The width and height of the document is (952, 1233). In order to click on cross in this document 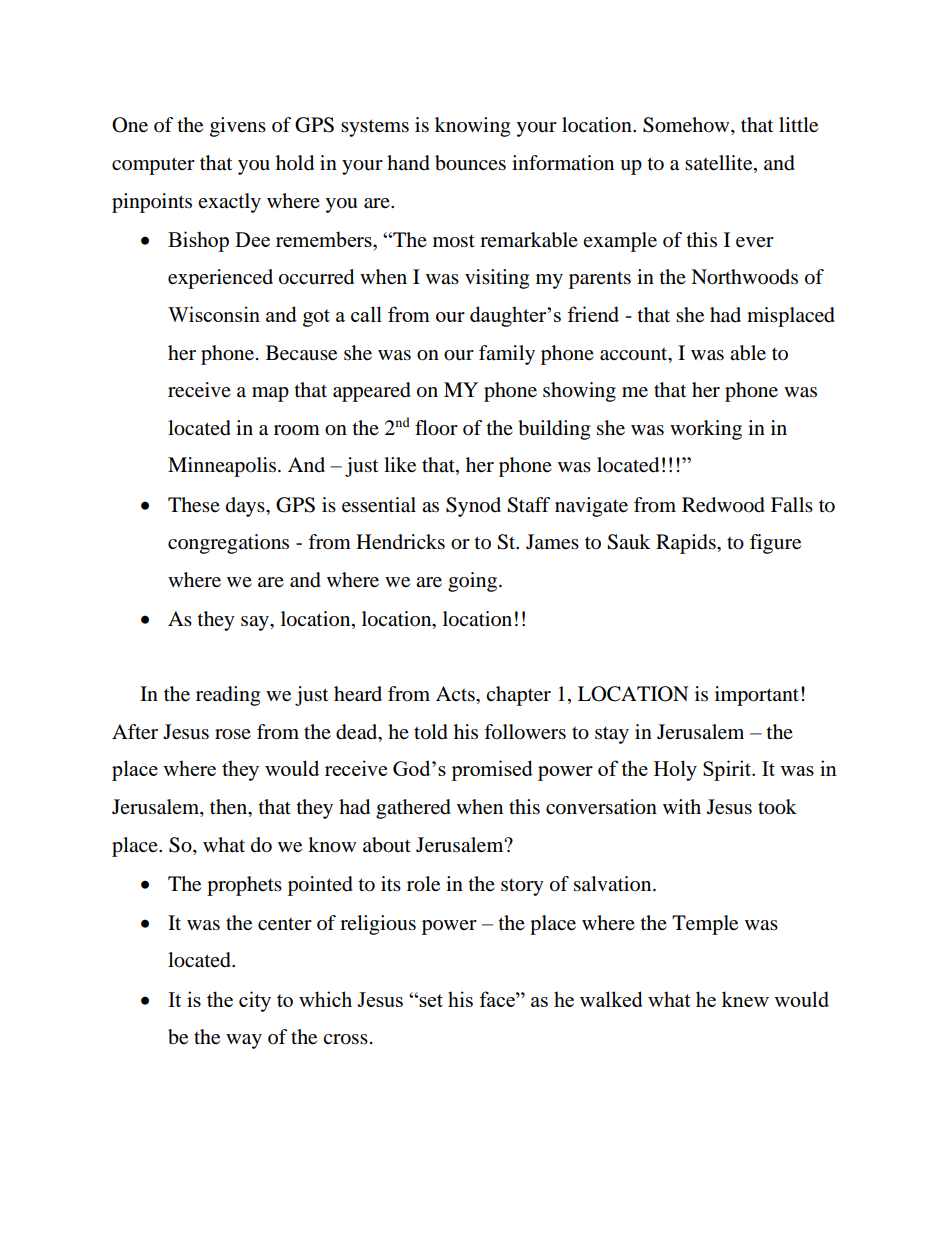, I will do `click(345, 1039)`.
